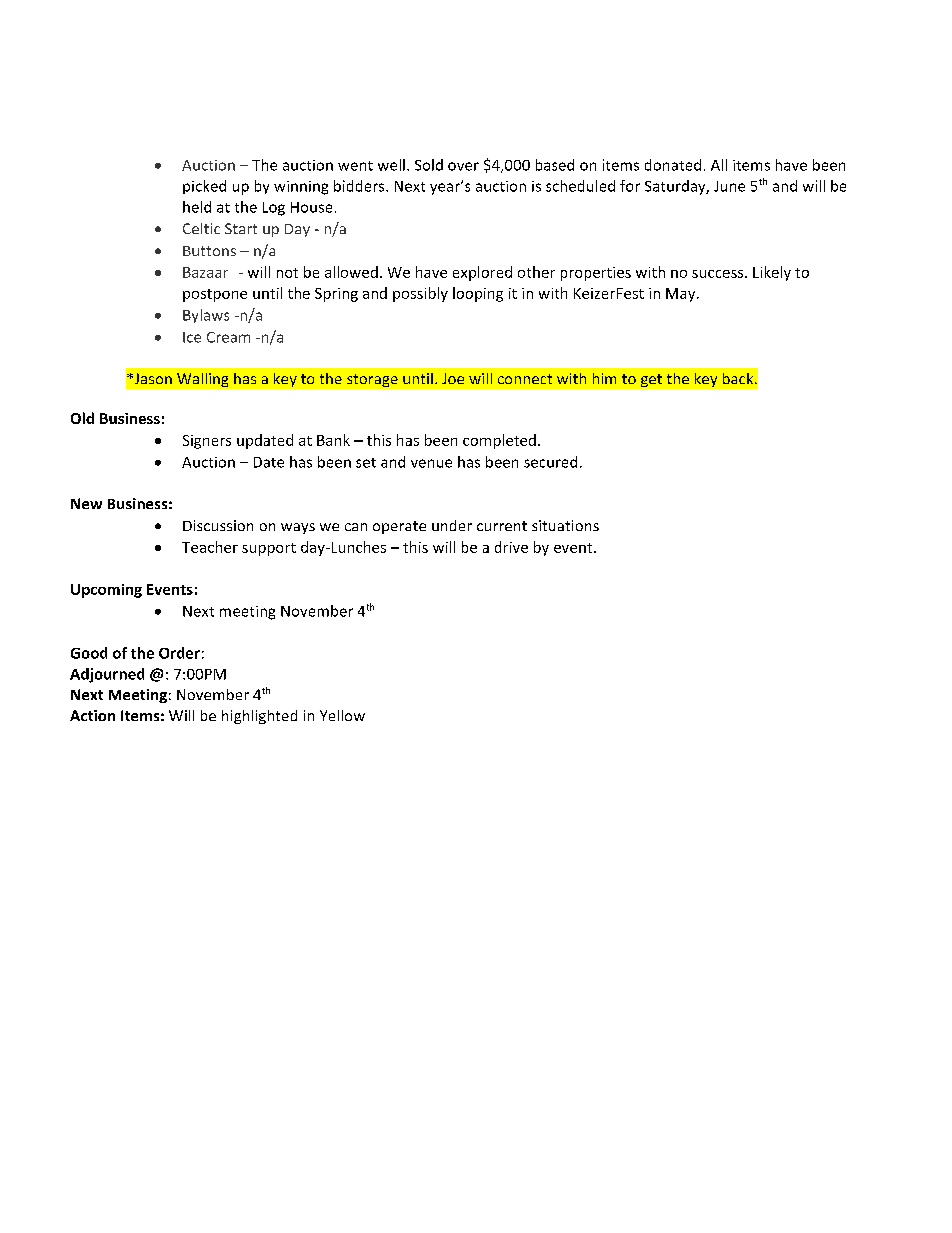 The height and width of the screenshot is (1233, 952). Describe the element at coordinates (729, 186) in the screenshot. I see `June` at that location.
